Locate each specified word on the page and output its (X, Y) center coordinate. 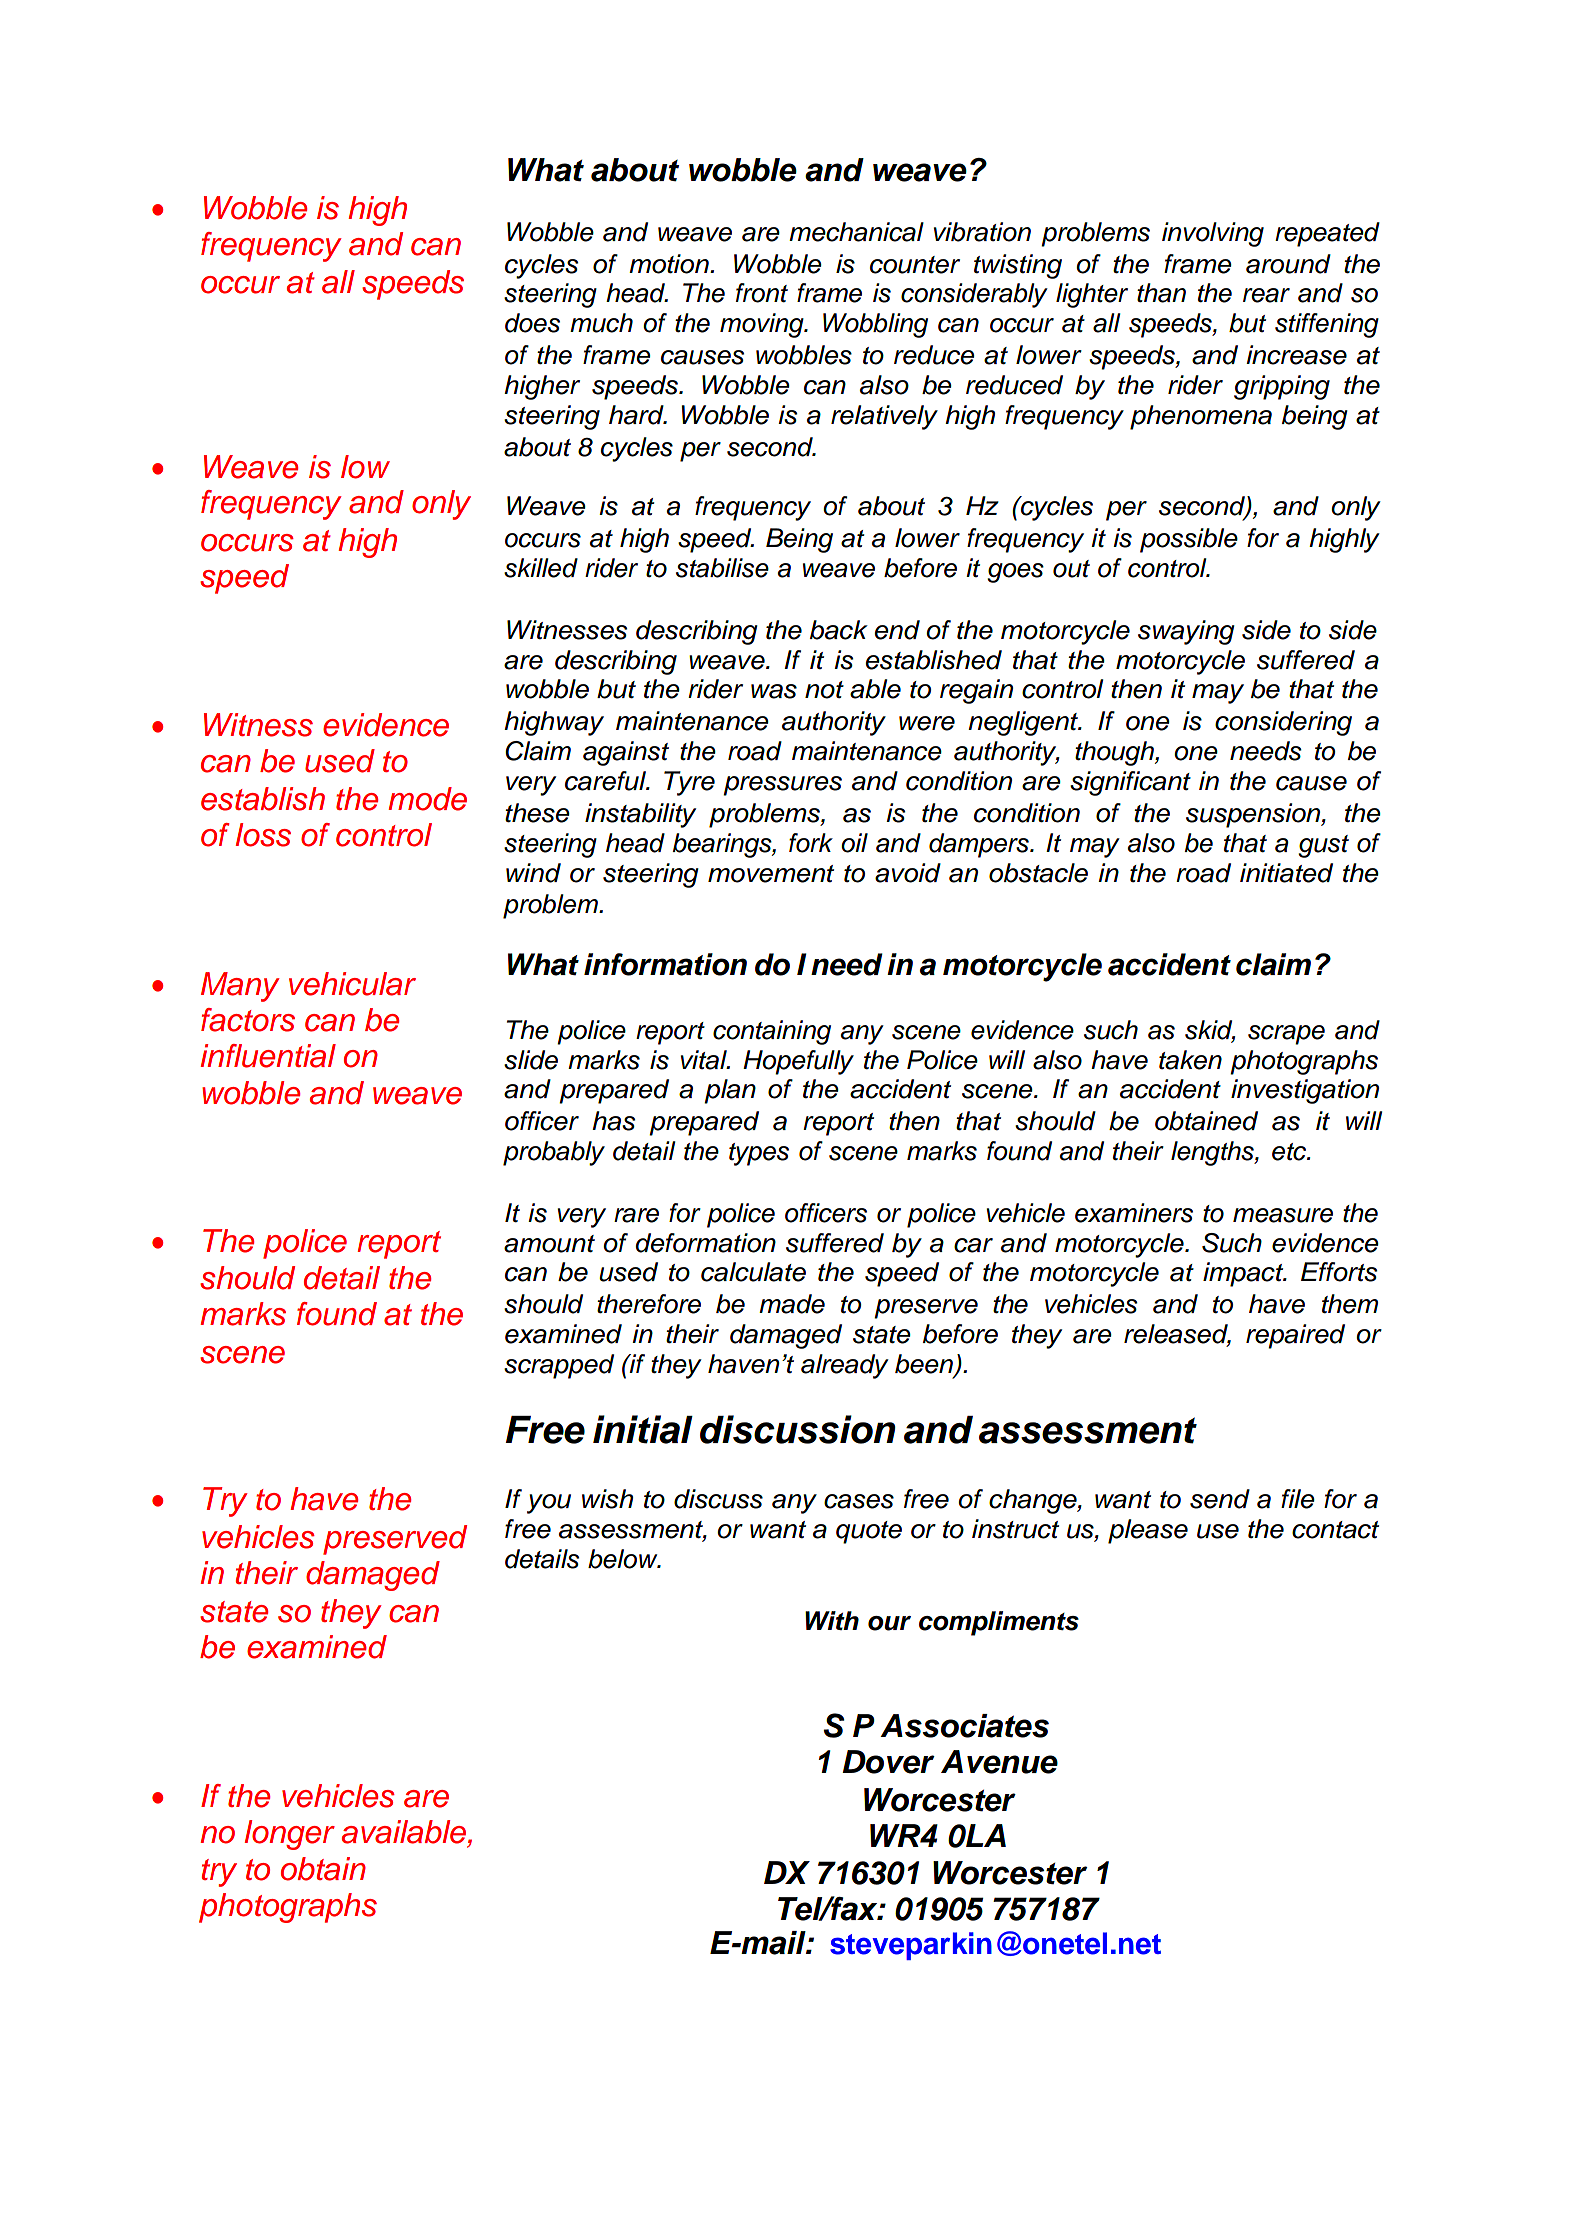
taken (1190, 1060)
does (532, 323)
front (762, 293)
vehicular (352, 984)
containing (772, 1032)
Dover (888, 1762)
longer (289, 1835)
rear (1266, 295)
